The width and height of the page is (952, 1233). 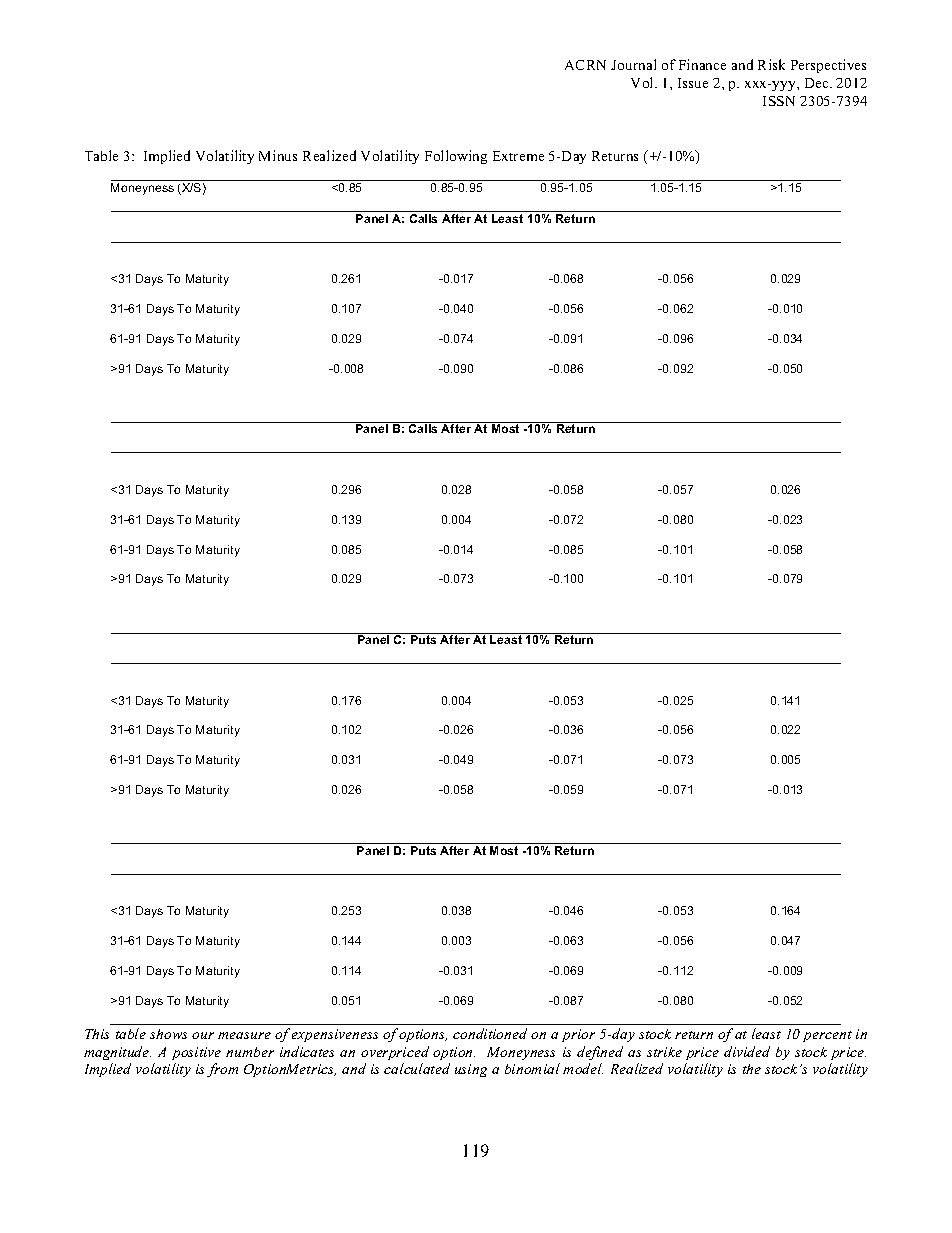 What do you see at coordinates (827, 1036) in the page?
I see `percent` at bounding box center [827, 1036].
